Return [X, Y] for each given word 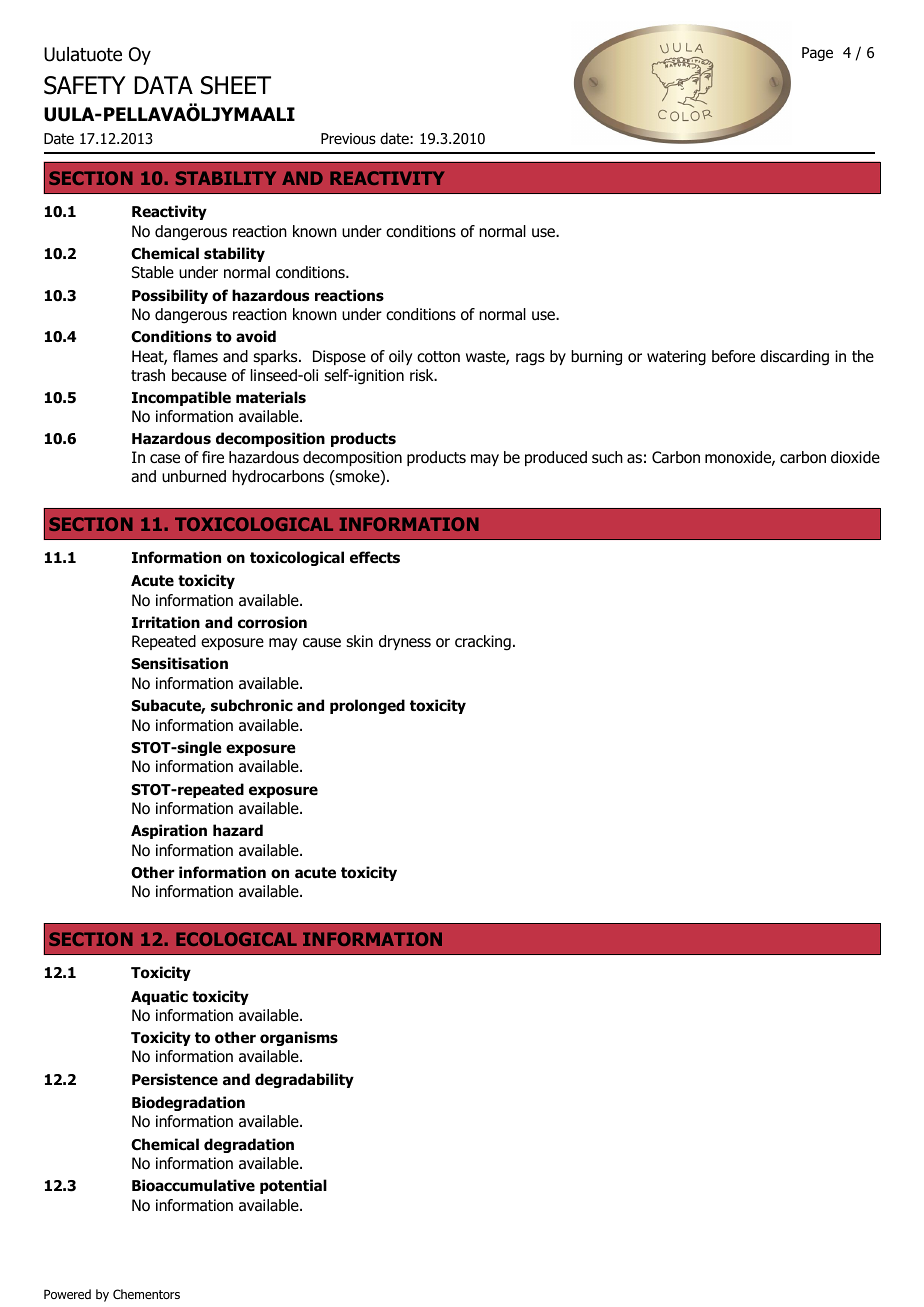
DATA [163, 85]
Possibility [170, 296]
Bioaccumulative [193, 1185]
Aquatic [159, 997]
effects [375, 557]
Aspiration [169, 831]
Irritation [166, 622]
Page [817, 54]
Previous [348, 139]
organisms [299, 1038]
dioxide [855, 457]
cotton [438, 357]
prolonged [367, 706]
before [733, 356]
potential [293, 1186]
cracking [483, 643]
